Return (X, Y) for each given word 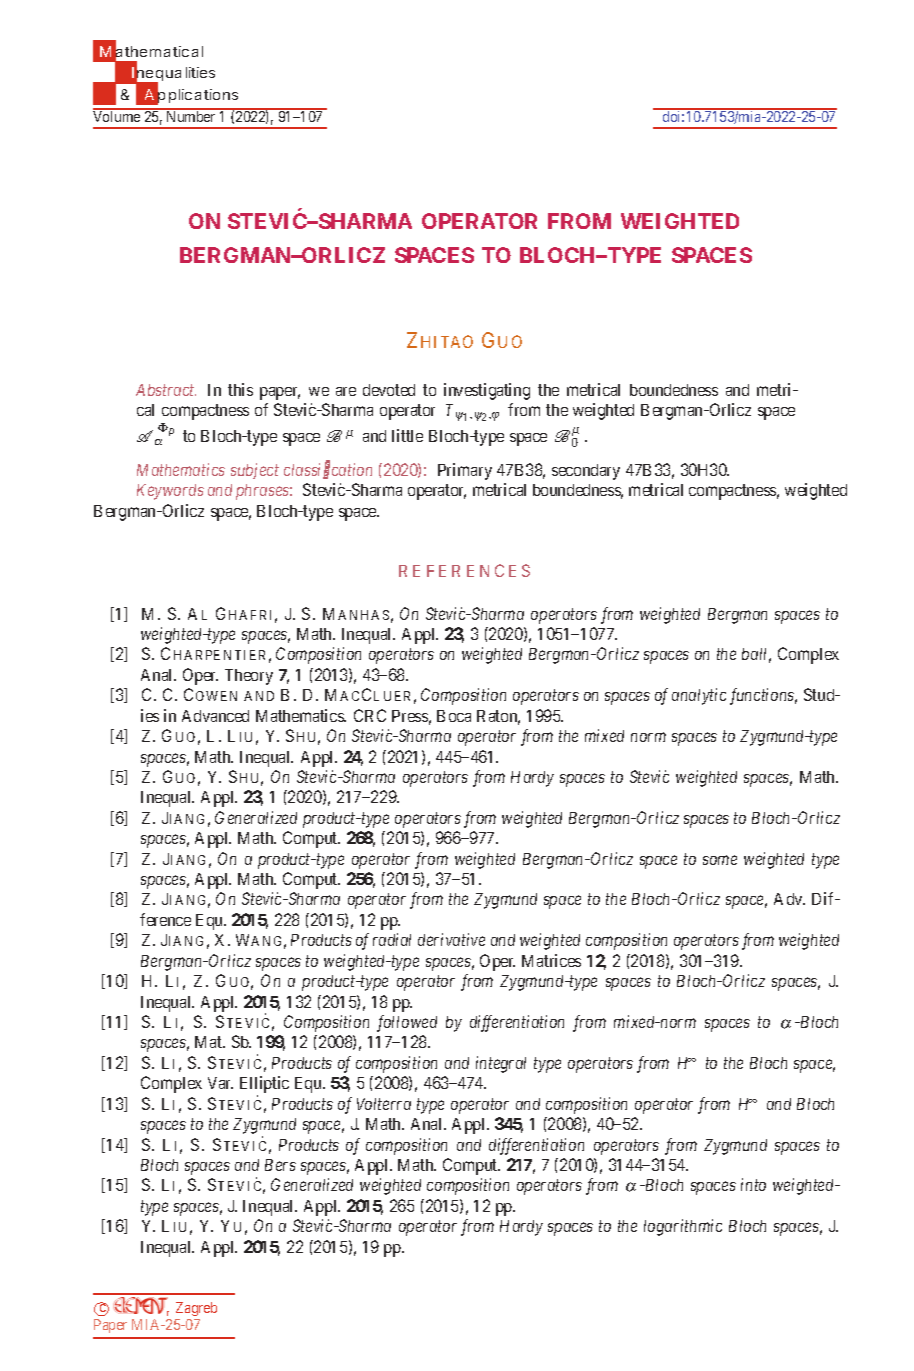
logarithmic (683, 1227)
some (720, 860)
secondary (586, 472)
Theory (249, 677)
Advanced (215, 716)
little (407, 435)
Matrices (551, 960)
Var (220, 1083)
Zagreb (196, 1309)
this (240, 389)
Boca (454, 716)
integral (501, 1064)
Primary (465, 471)
